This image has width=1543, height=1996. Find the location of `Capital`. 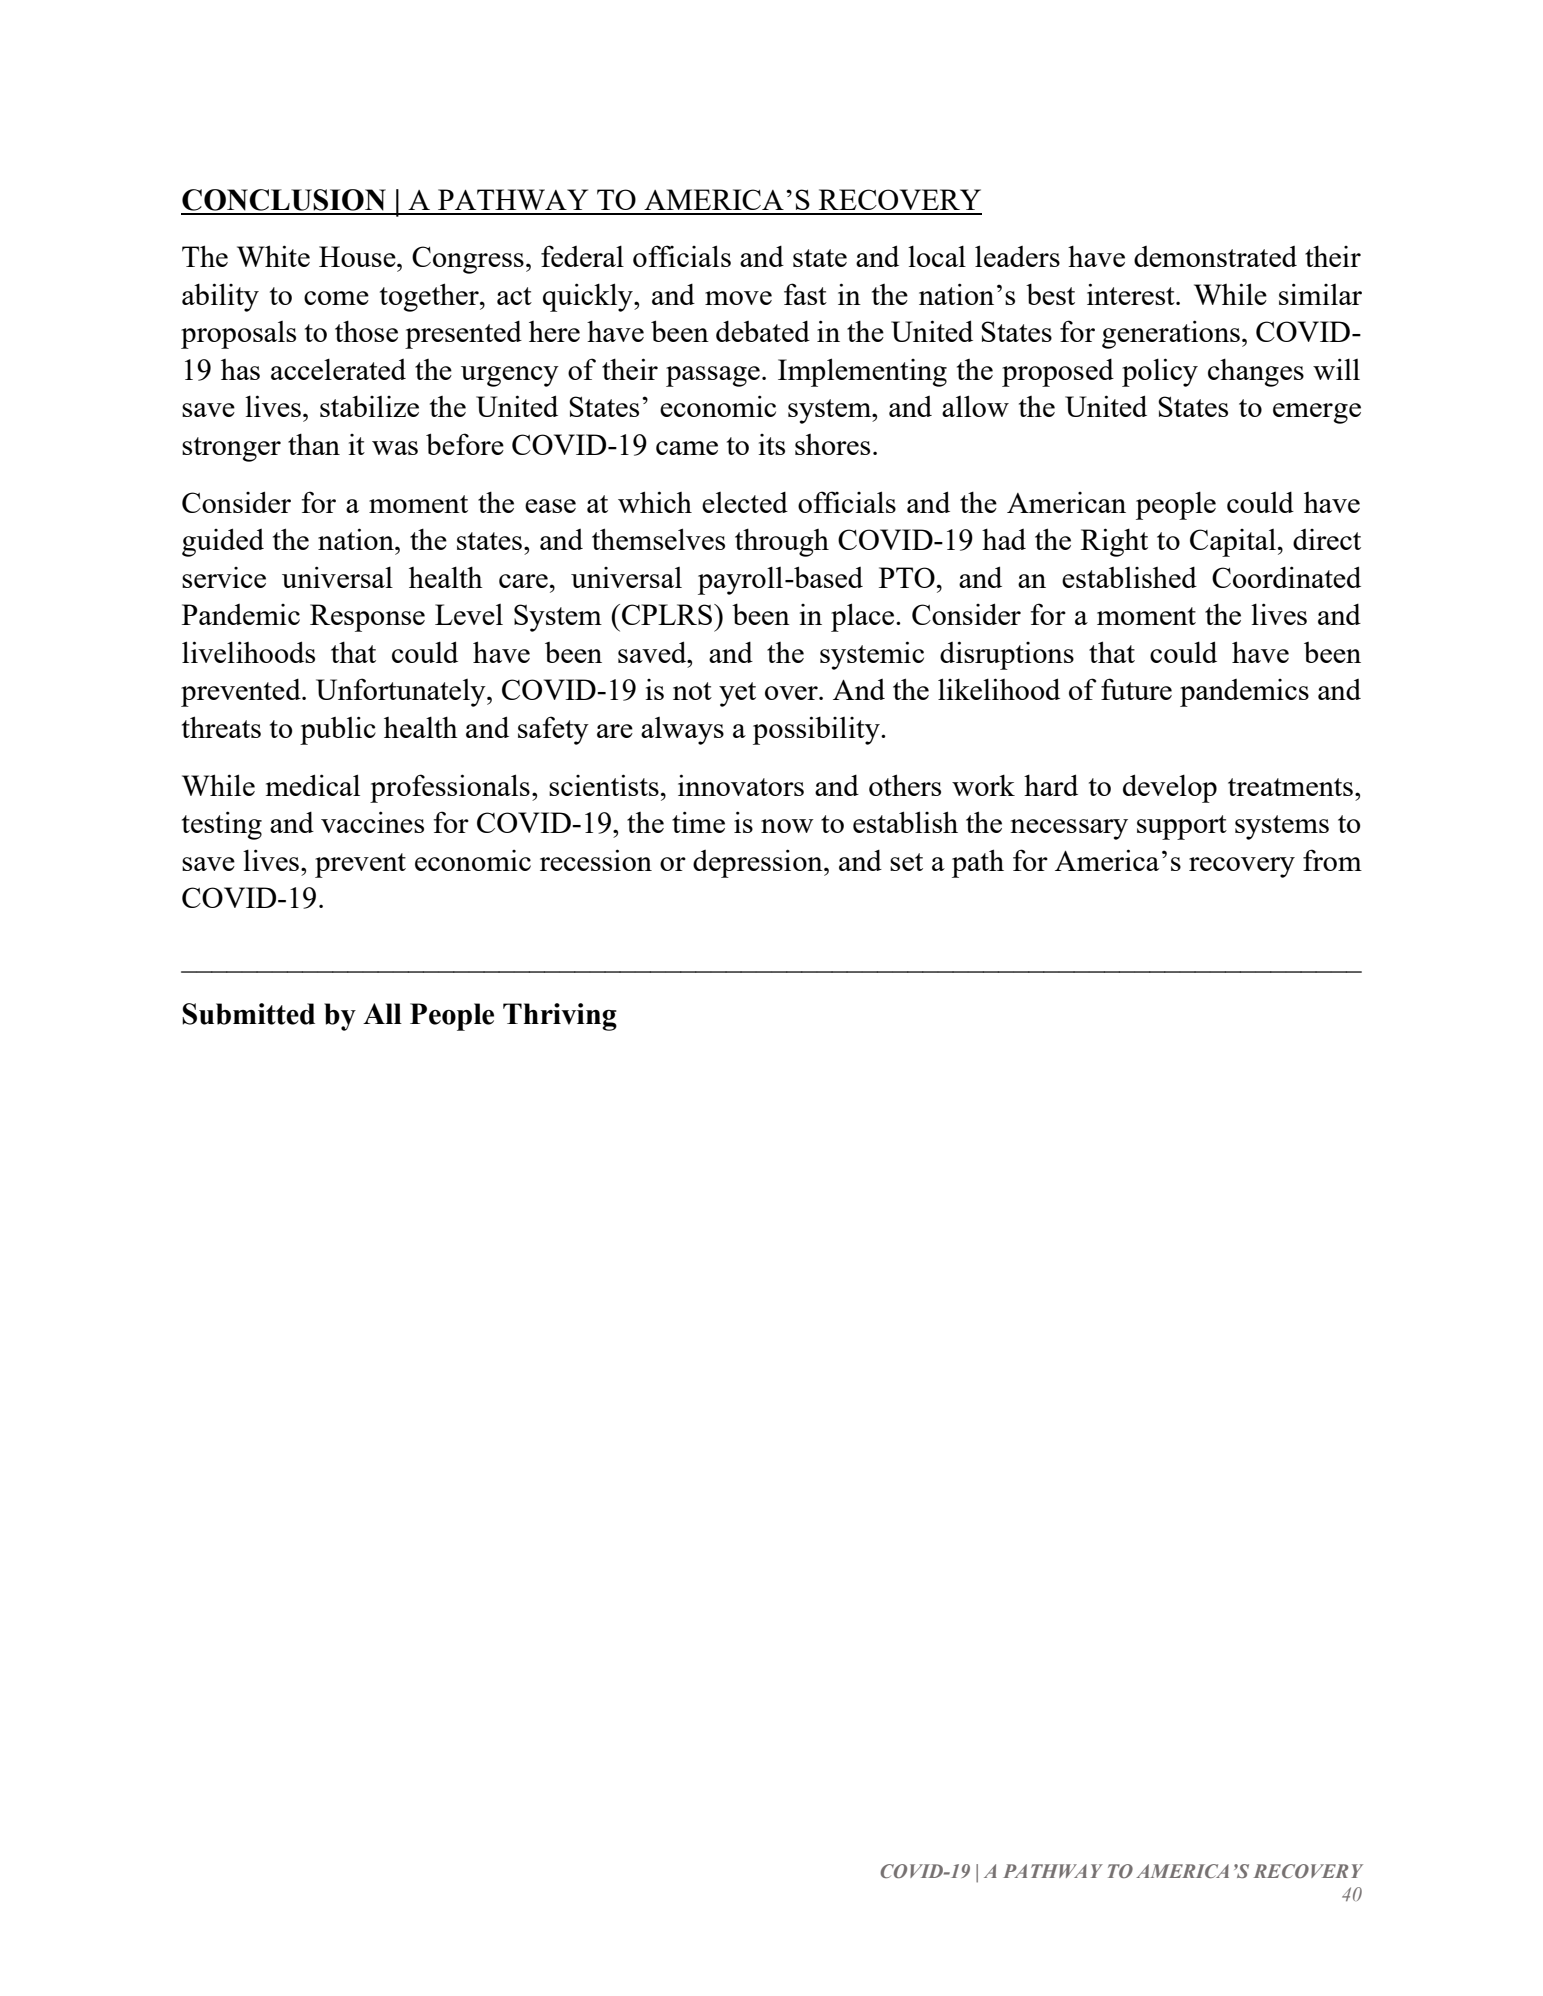

Capital is located at coordinates (1233, 543).
